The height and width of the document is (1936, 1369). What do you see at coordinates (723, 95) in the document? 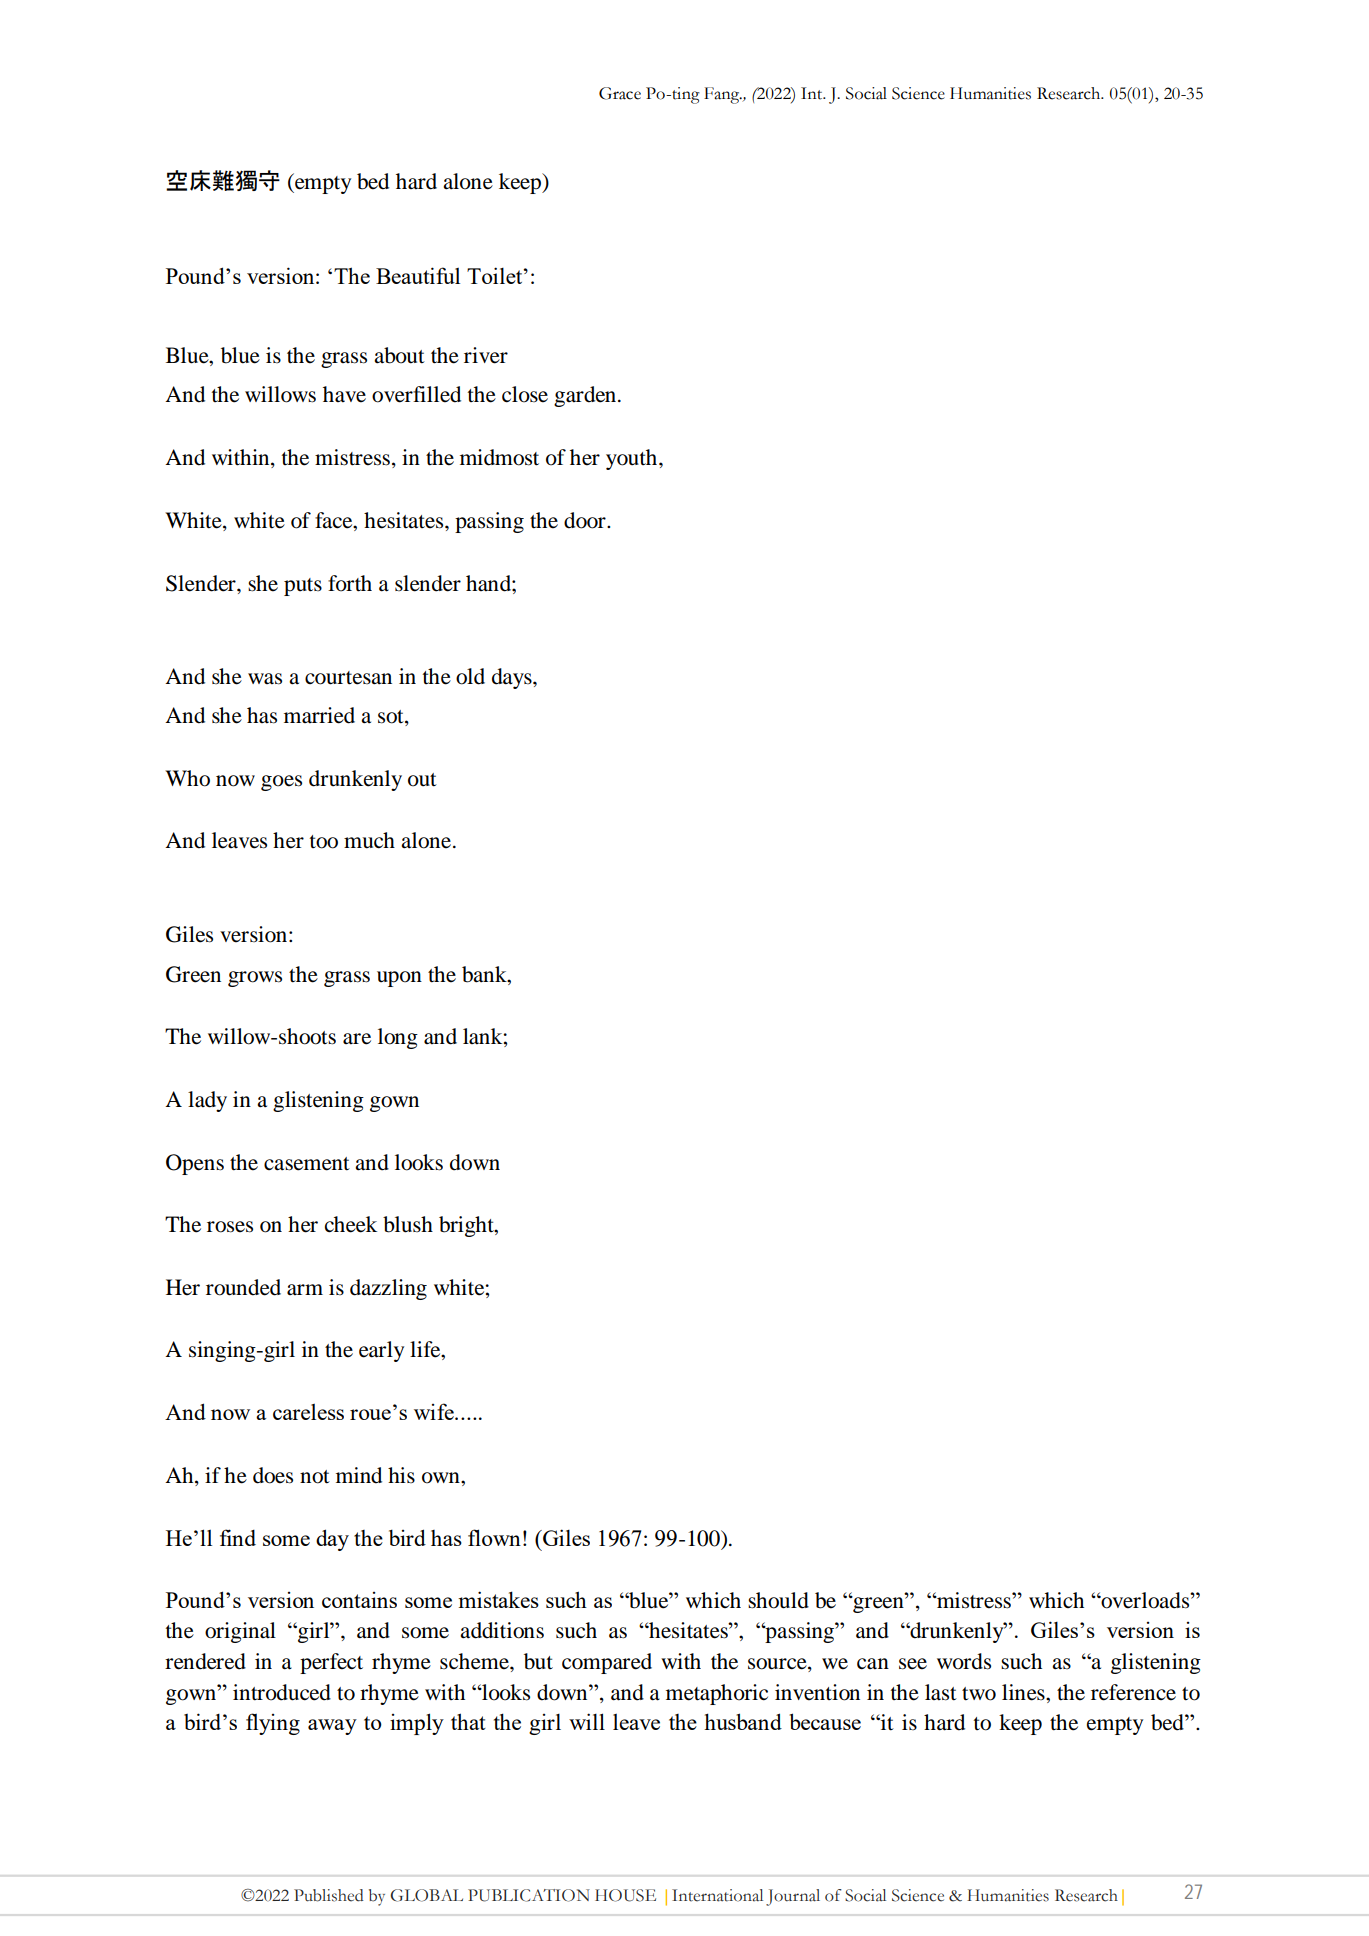
I see `Fang` at bounding box center [723, 95].
